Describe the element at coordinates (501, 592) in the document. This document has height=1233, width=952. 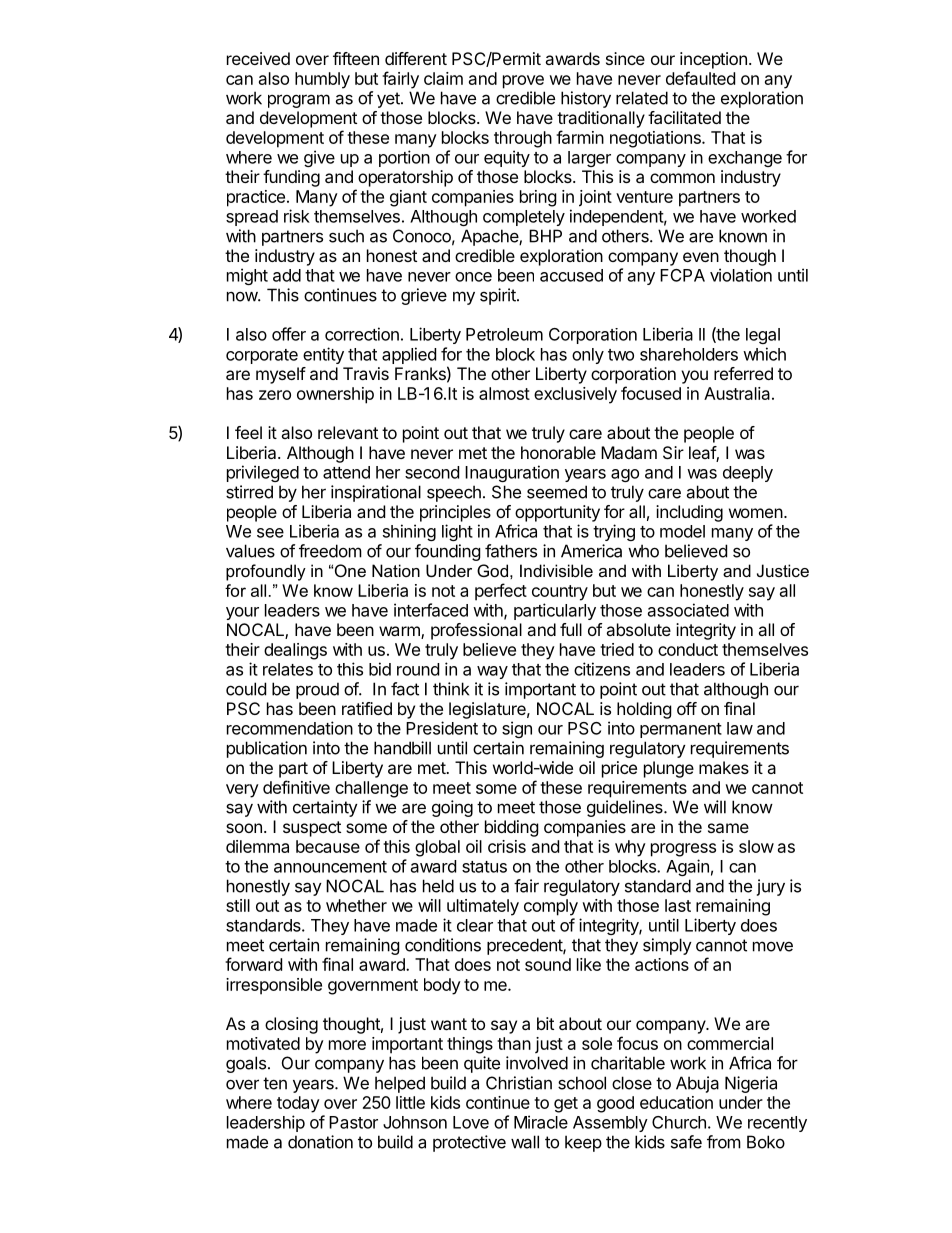
I see `perfect` at that location.
